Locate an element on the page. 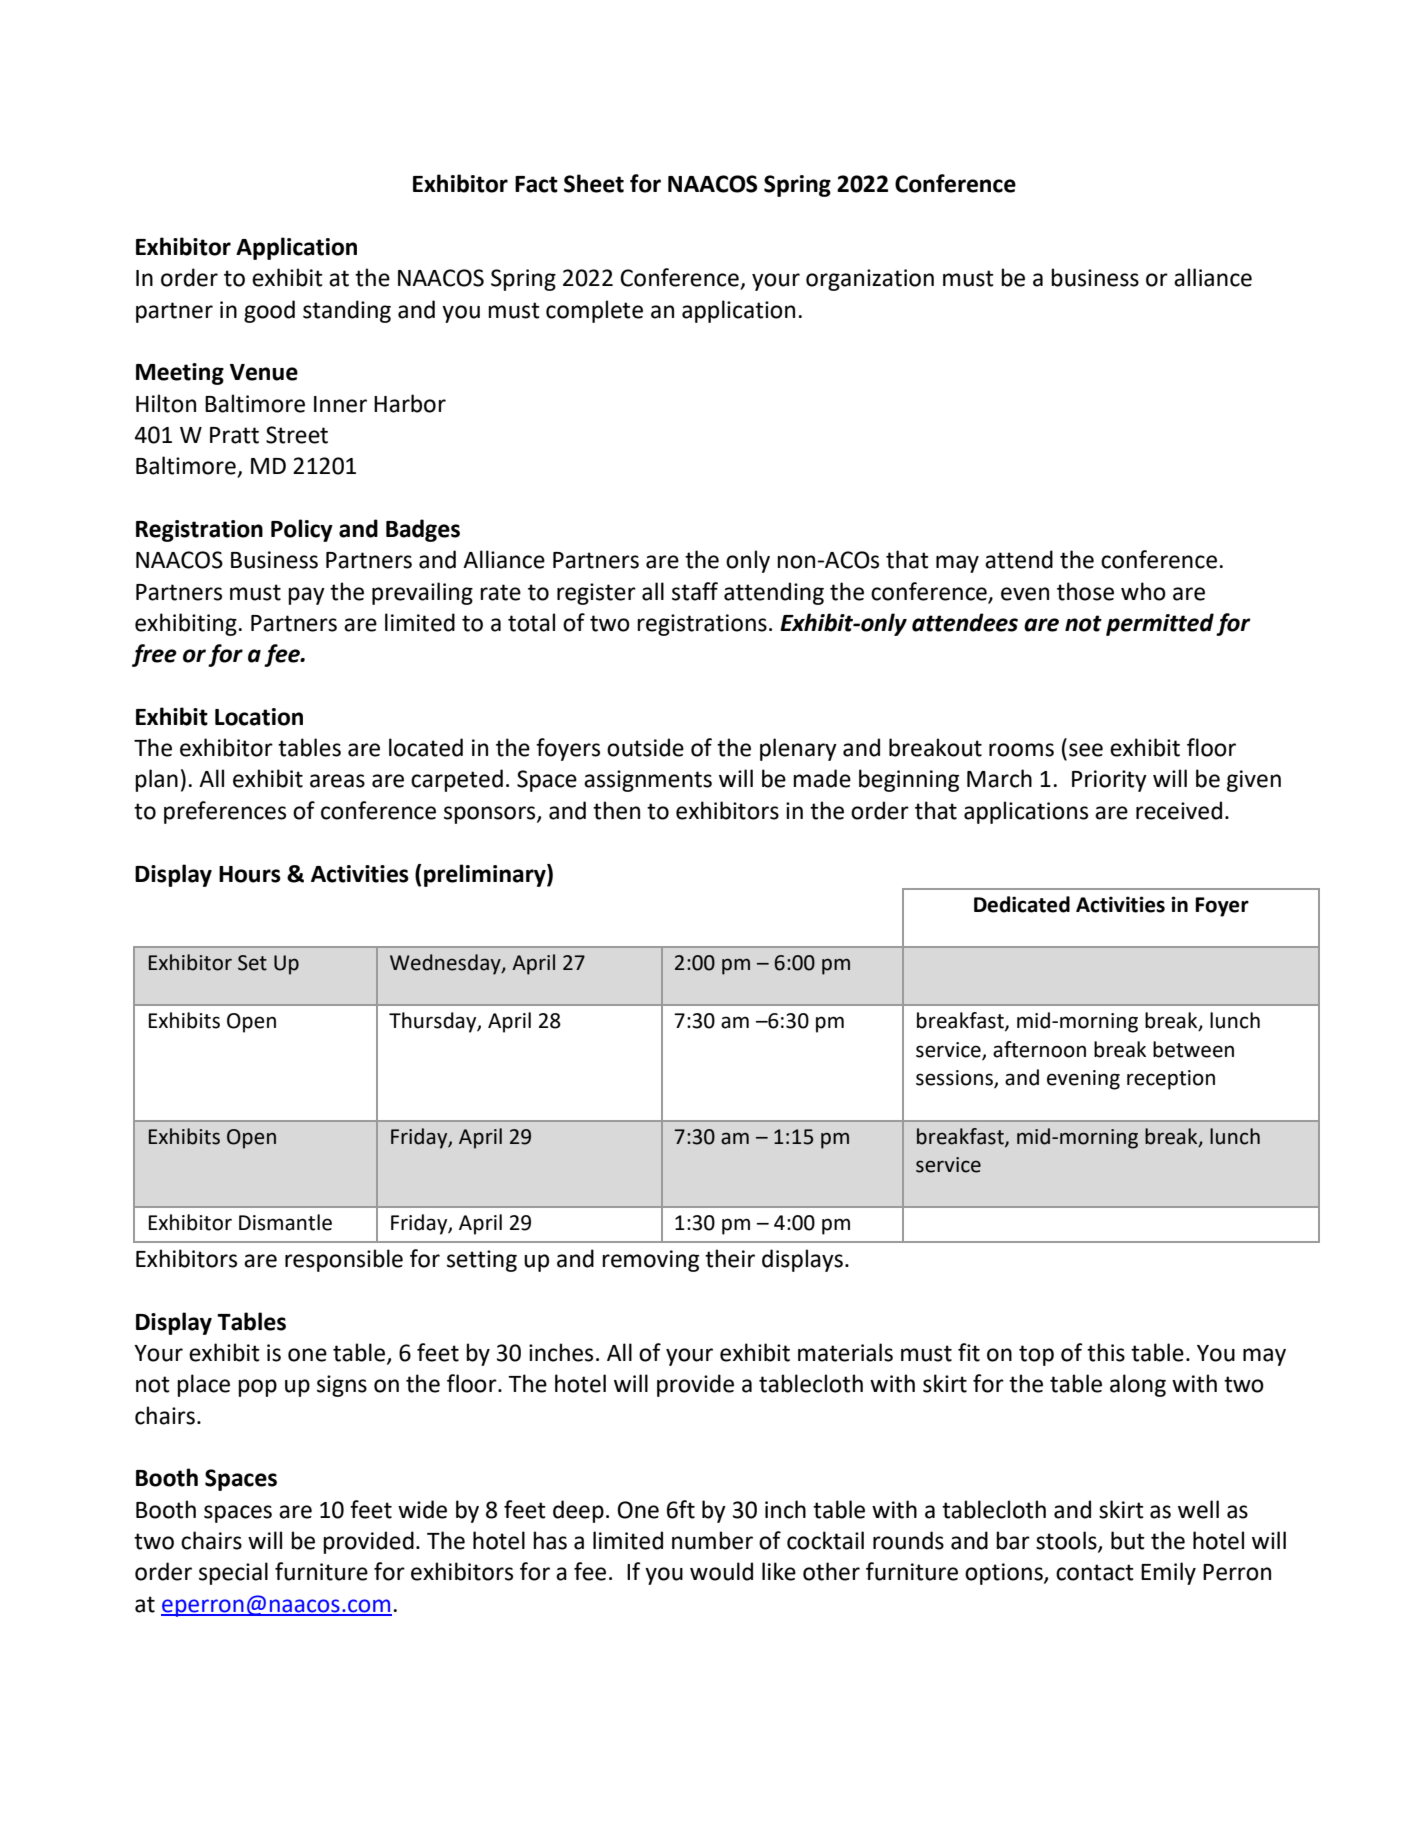  special is located at coordinates (233, 1573).
